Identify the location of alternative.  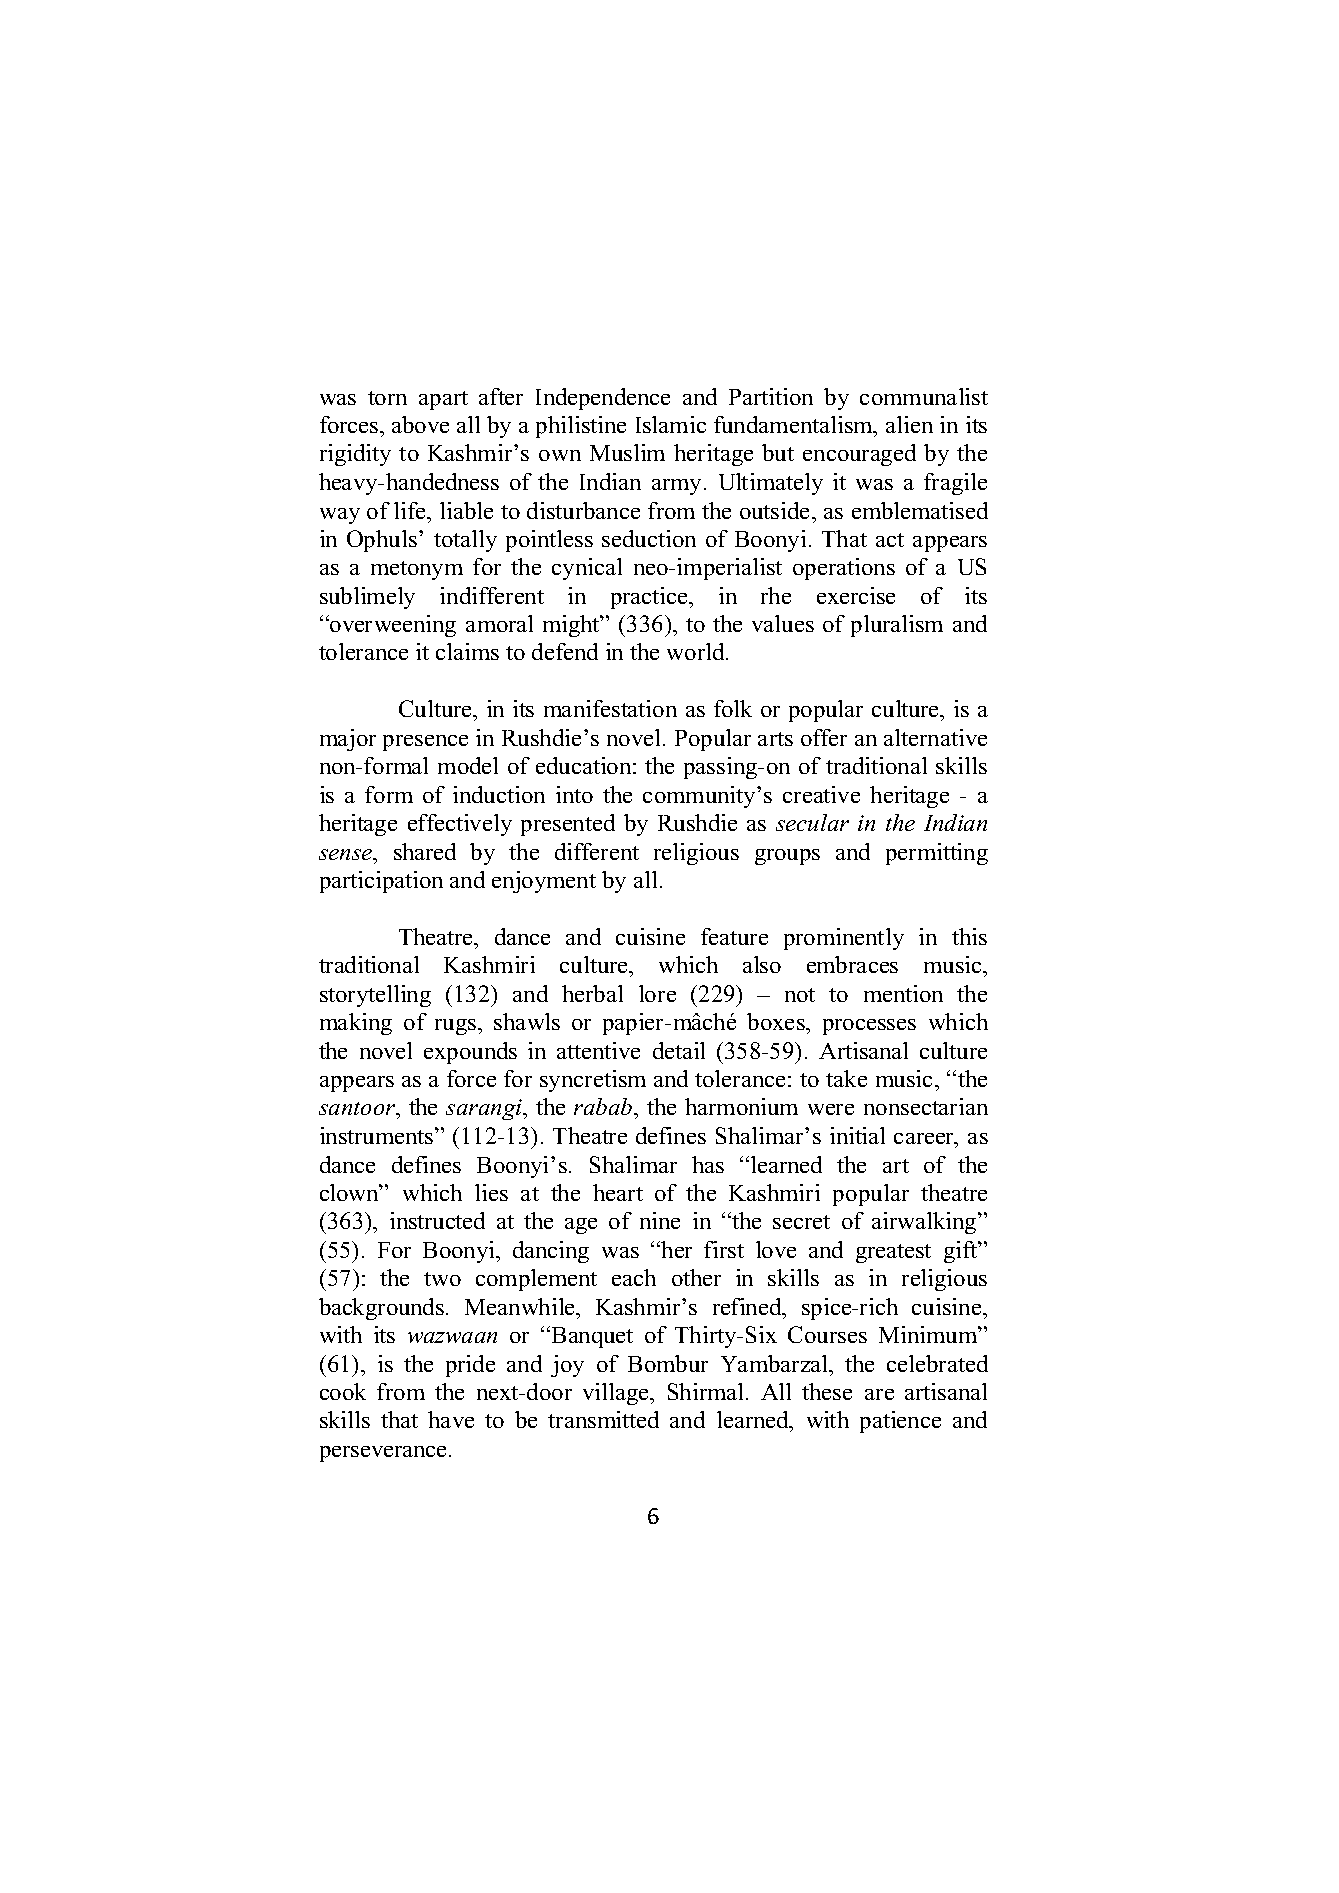
(935, 737).
